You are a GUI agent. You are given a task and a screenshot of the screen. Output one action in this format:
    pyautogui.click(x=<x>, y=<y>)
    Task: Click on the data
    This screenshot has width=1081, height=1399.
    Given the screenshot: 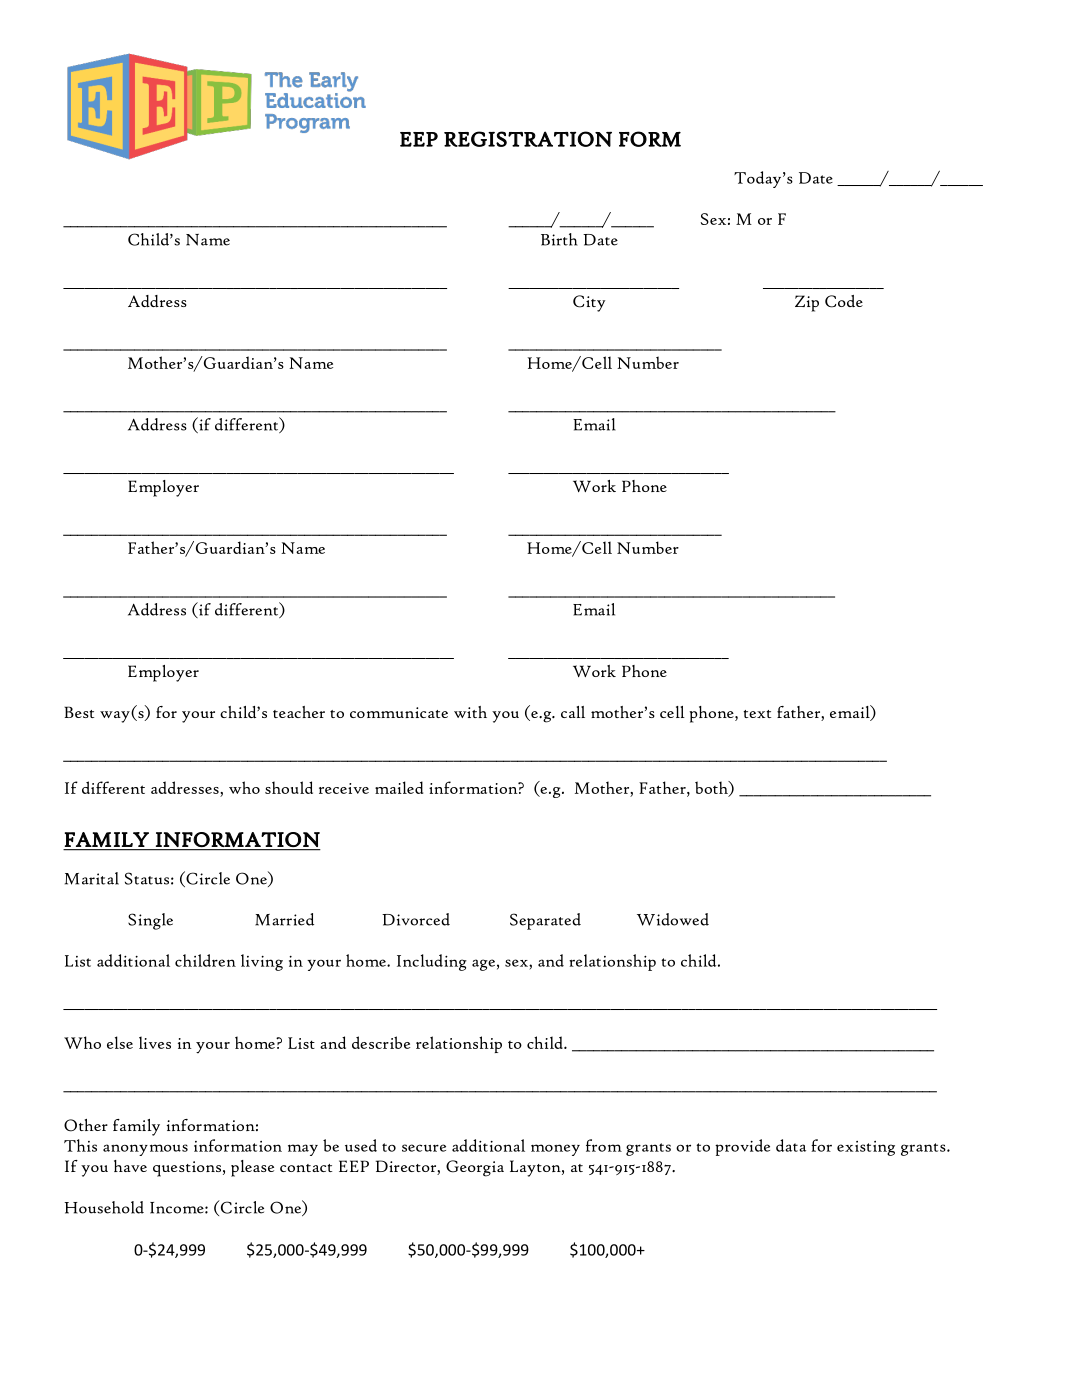 What is the action you would take?
    pyautogui.click(x=791, y=1145)
